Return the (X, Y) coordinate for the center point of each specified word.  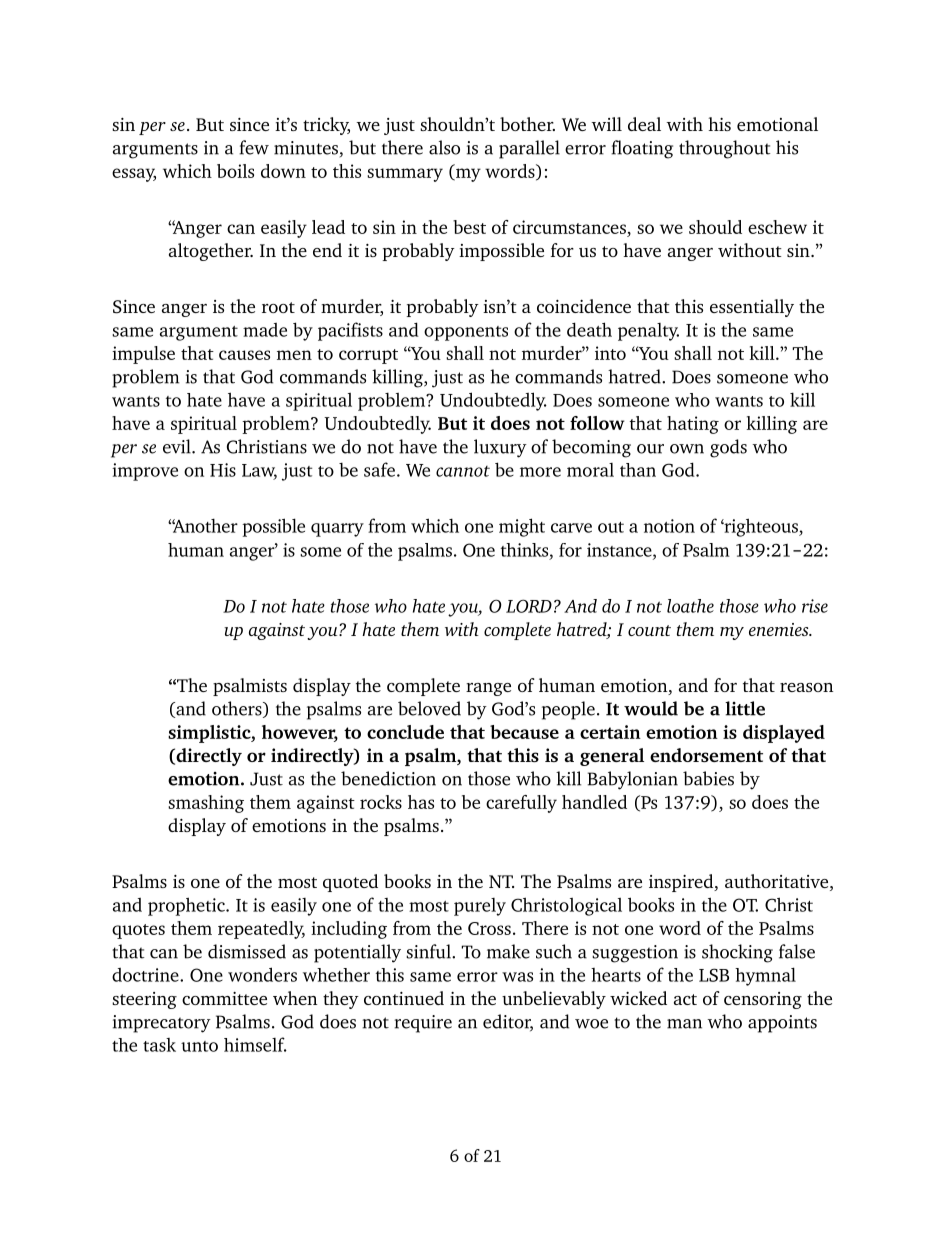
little (745, 708)
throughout (725, 149)
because (524, 732)
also (444, 147)
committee (224, 998)
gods (728, 448)
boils (235, 171)
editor (508, 1022)
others (238, 709)
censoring (763, 1000)
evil (178, 446)
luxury (500, 448)
